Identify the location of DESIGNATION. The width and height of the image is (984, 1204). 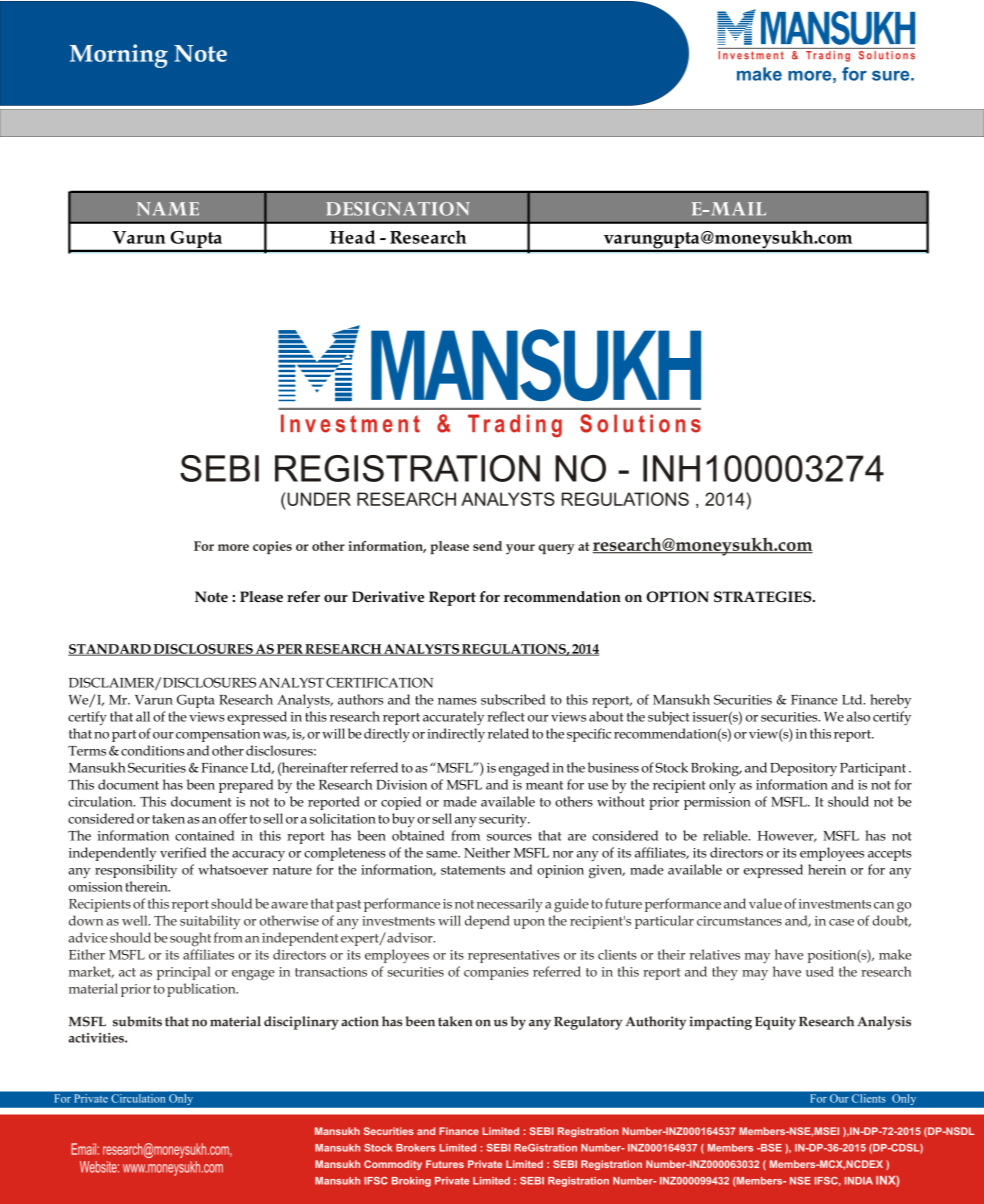
(398, 209).
